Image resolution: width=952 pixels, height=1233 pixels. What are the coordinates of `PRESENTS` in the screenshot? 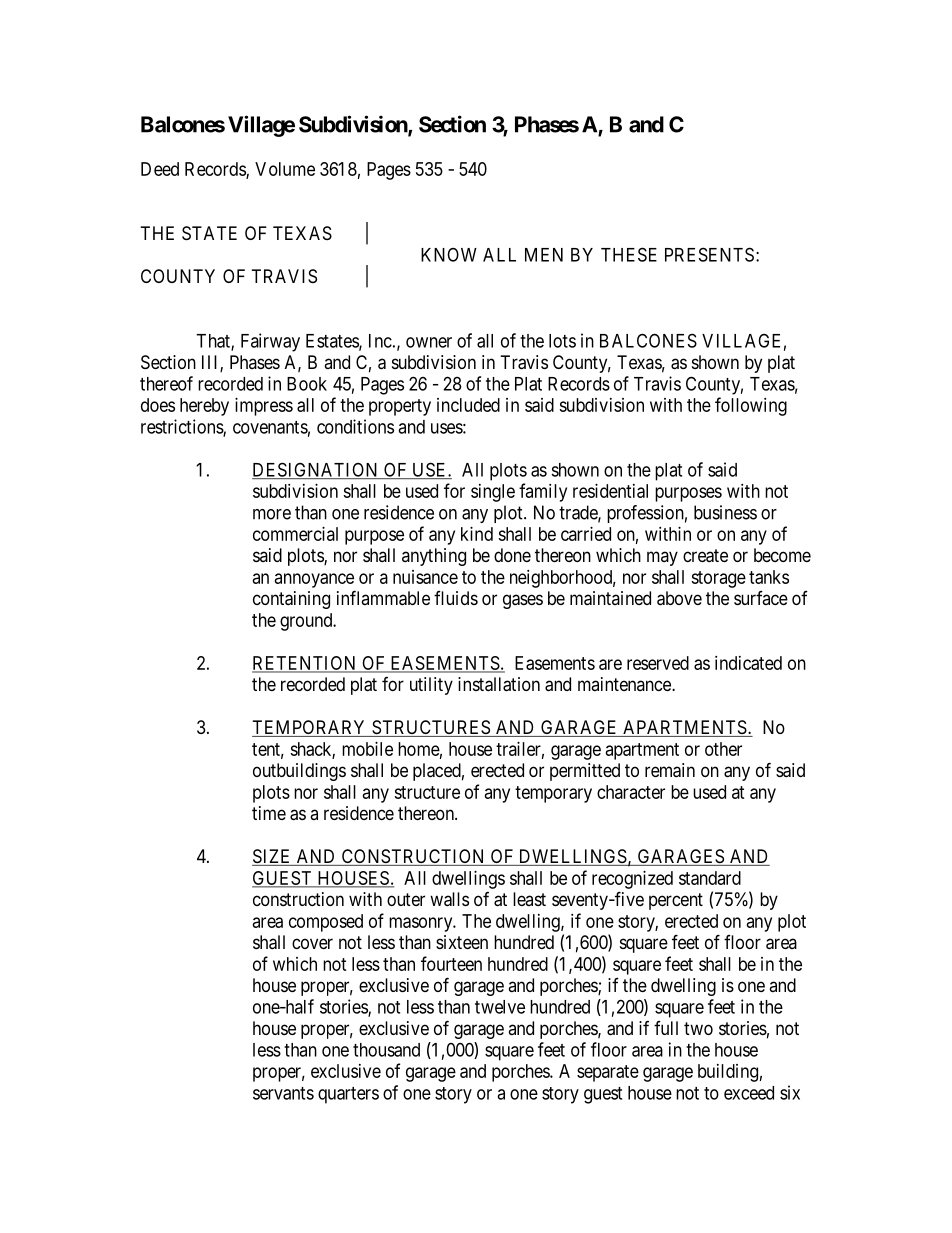 It's located at (709, 254).
